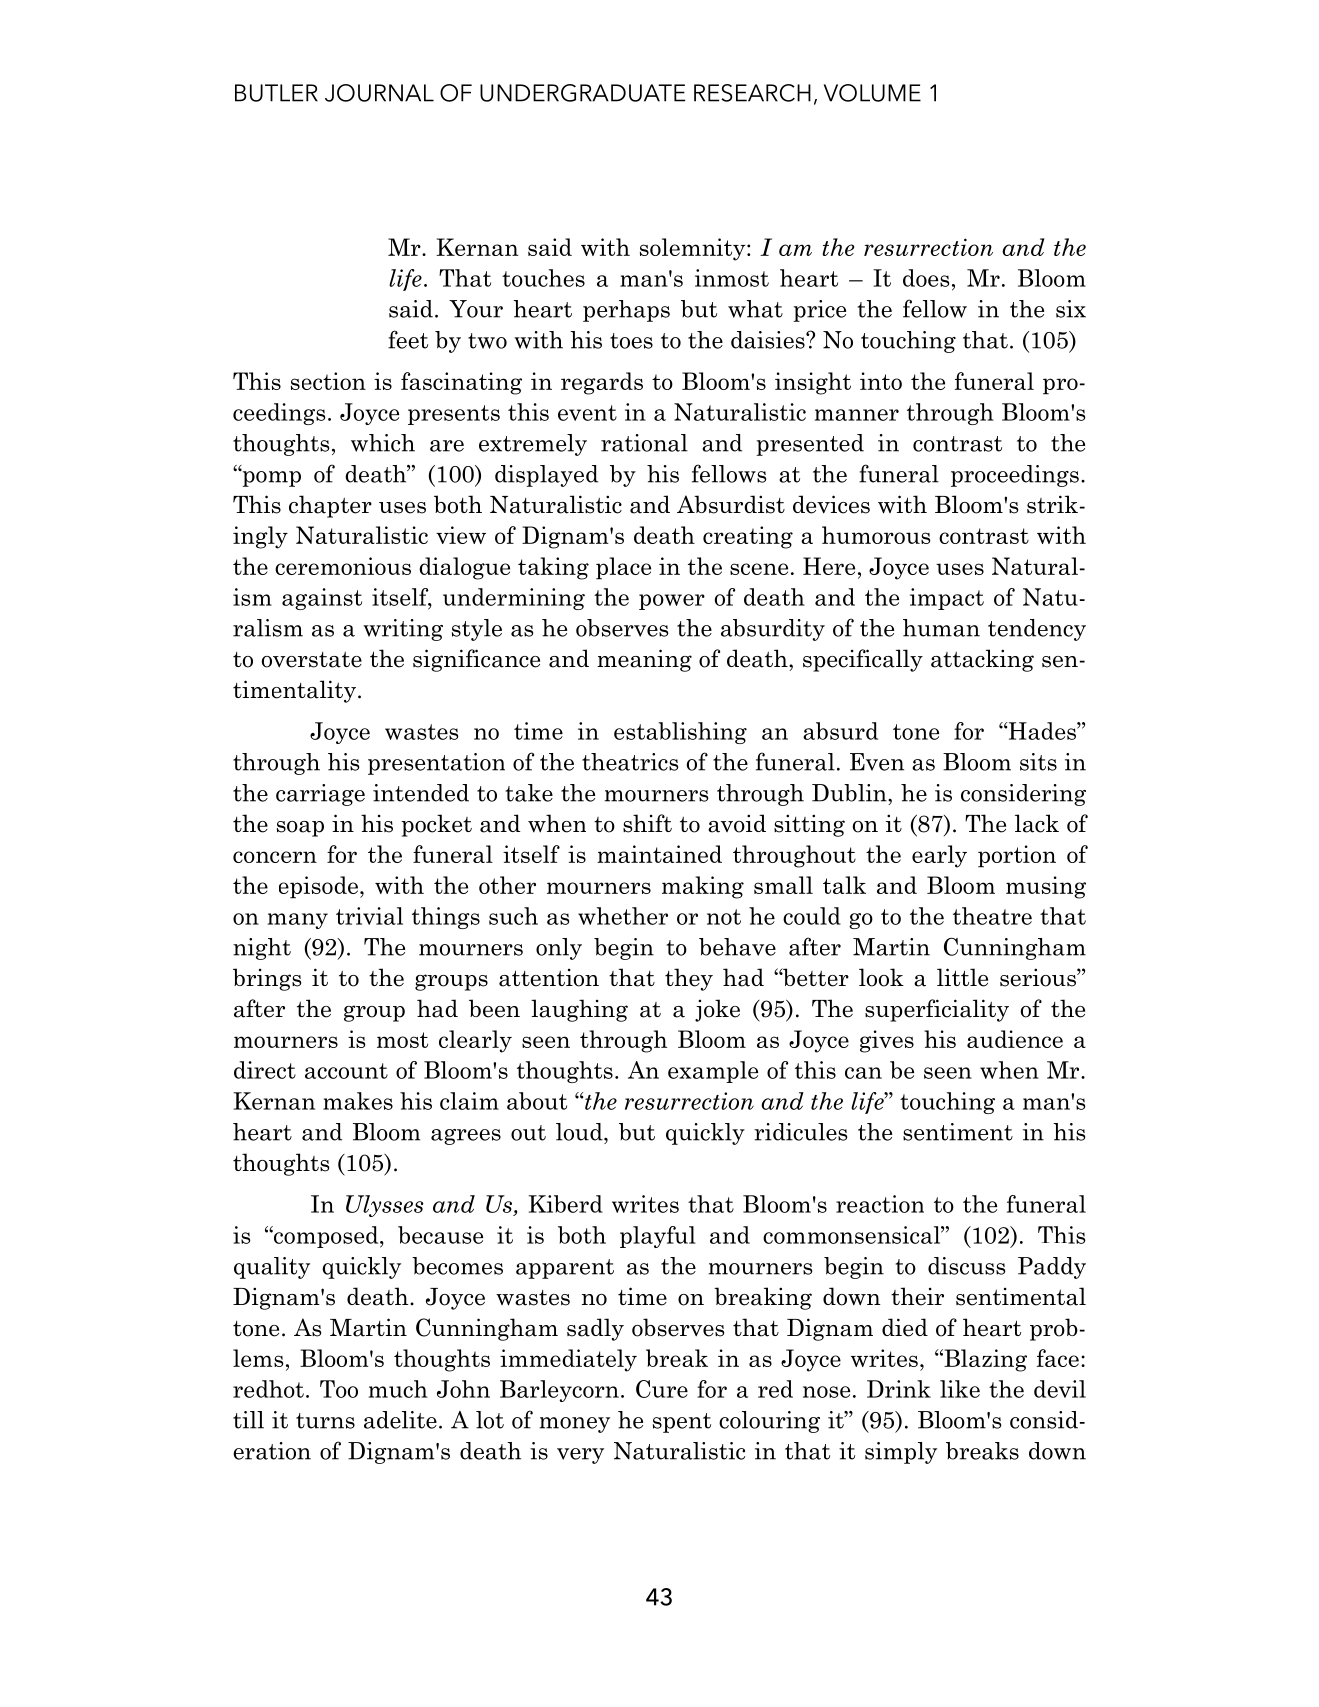 The width and height of the screenshot is (1319, 1707). I want to click on turns, so click(325, 1421).
